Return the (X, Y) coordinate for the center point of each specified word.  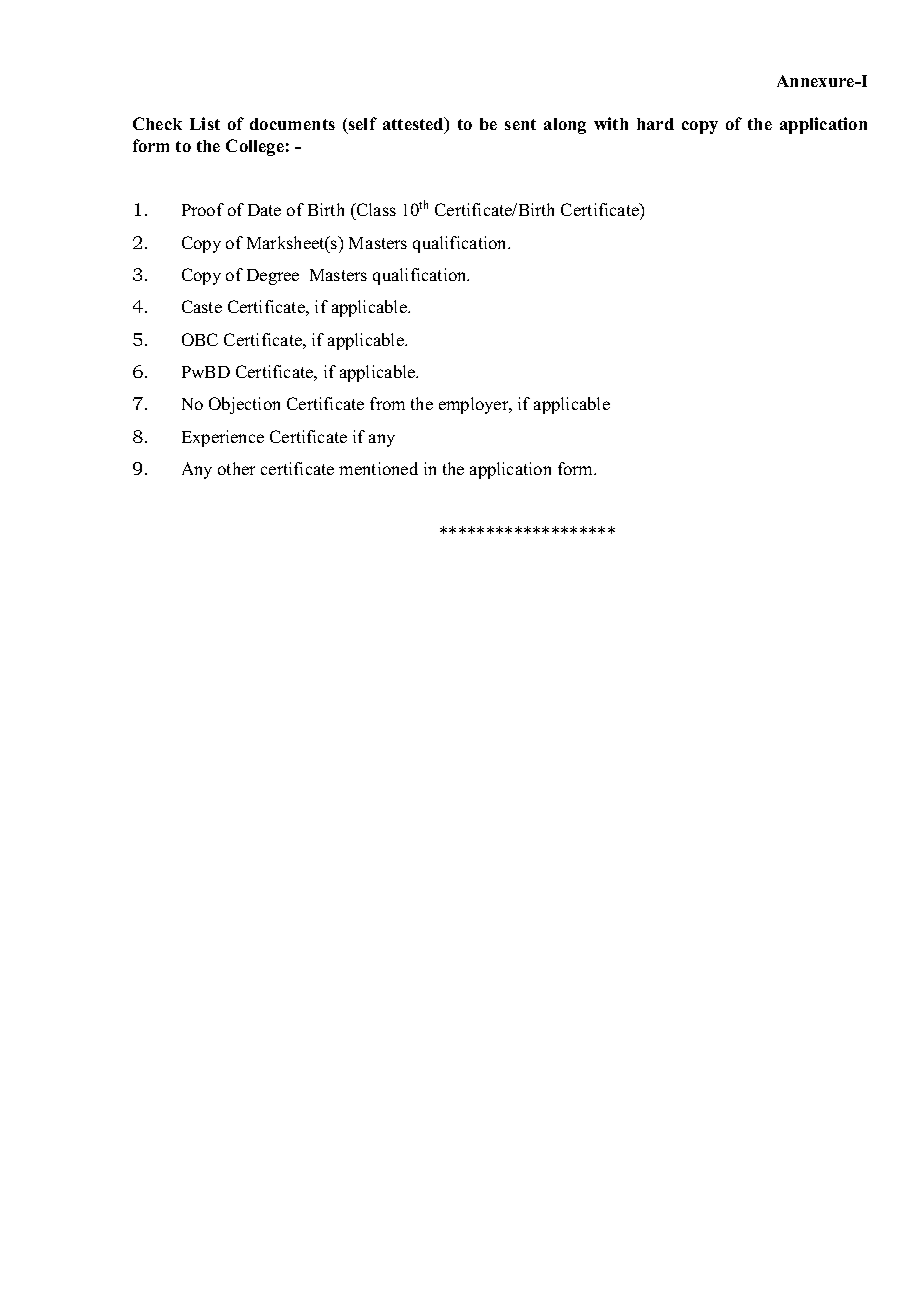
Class (375, 211)
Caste (202, 306)
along (565, 126)
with (611, 123)
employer (475, 405)
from (387, 403)
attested (414, 125)
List (205, 123)
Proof (203, 209)
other (236, 468)
